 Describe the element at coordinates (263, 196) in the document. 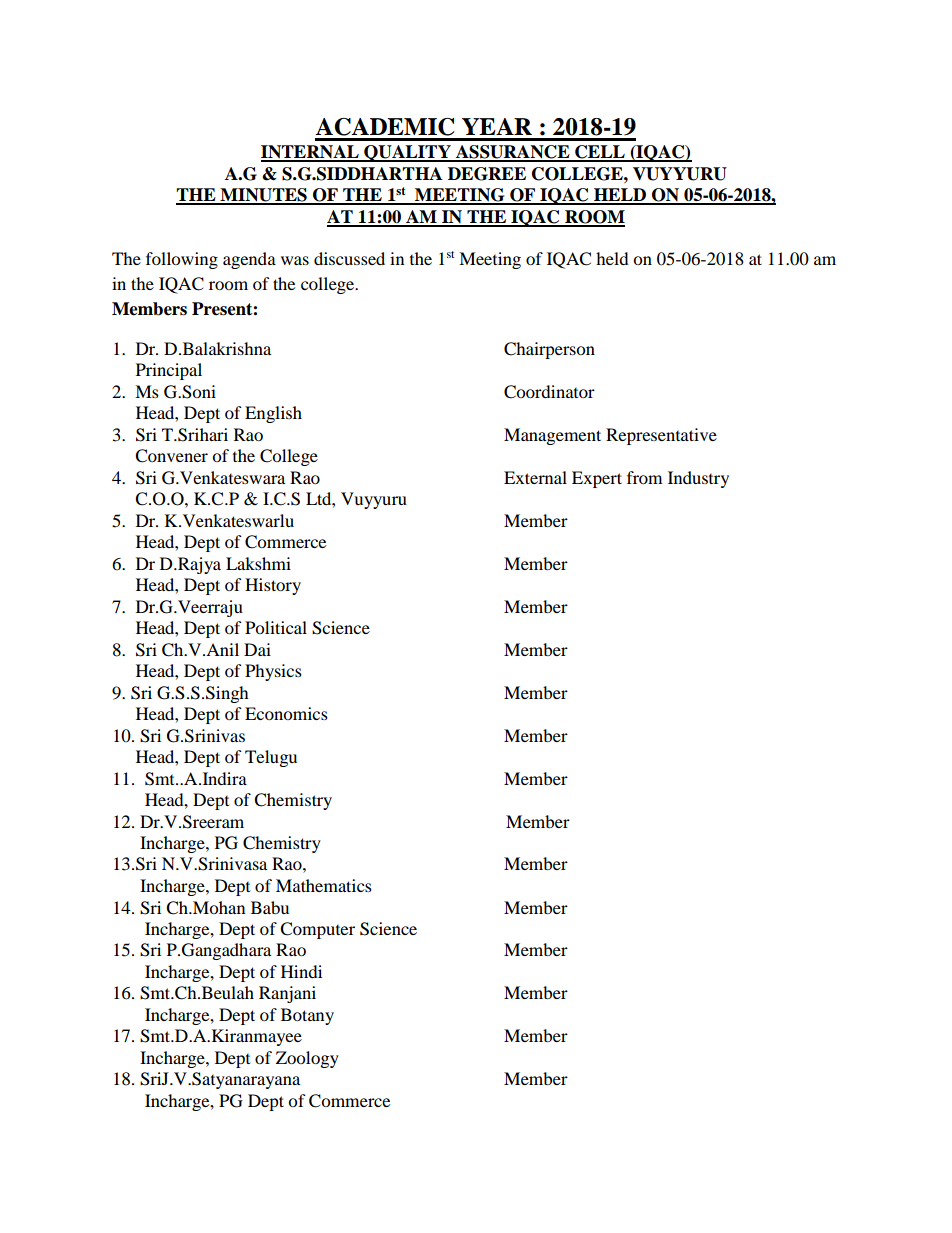

I see `MINUTES` at that location.
